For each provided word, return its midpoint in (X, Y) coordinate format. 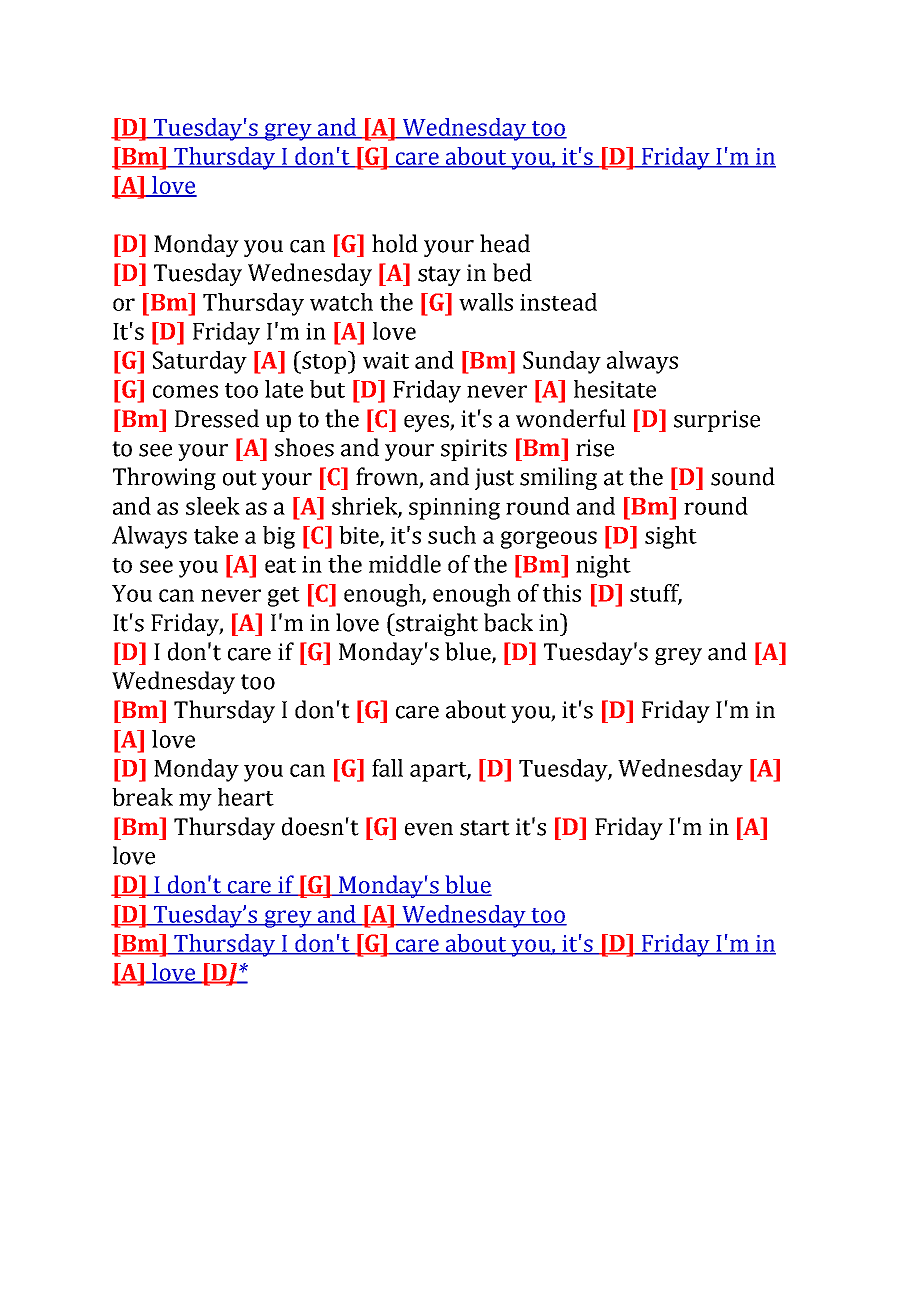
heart (246, 797)
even (429, 829)
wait (386, 360)
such (452, 535)
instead (558, 302)
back (508, 622)
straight (436, 624)
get (284, 597)
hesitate (615, 389)
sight (671, 537)
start (485, 828)
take (216, 535)
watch (341, 302)
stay (439, 276)
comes (185, 391)
